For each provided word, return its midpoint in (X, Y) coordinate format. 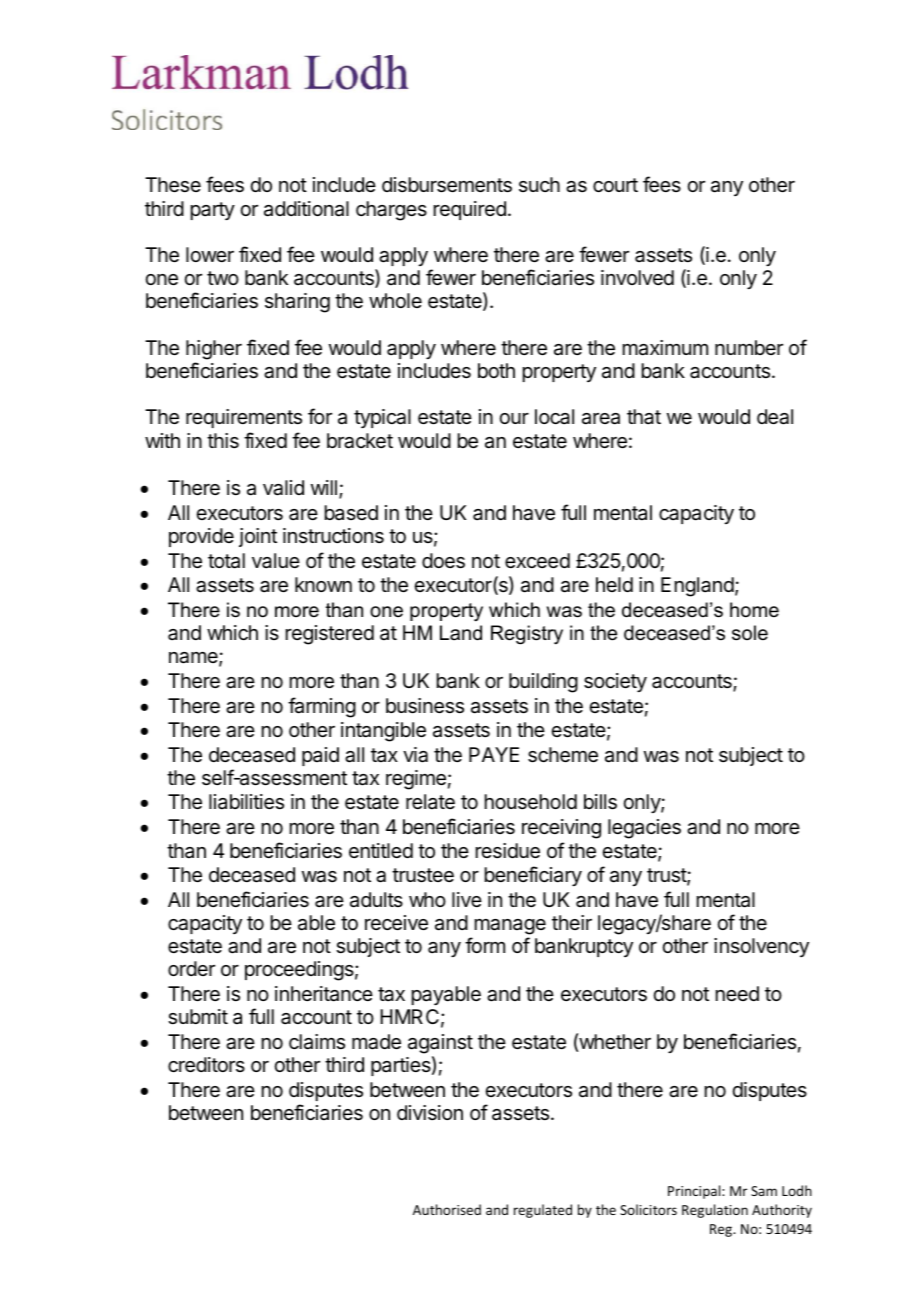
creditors (206, 1065)
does (443, 561)
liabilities (246, 802)
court (615, 185)
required (470, 210)
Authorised (447, 1209)
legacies (644, 829)
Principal (695, 1192)
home (754, 610)
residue (508, 851)
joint (258, 537)
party (213, 211)
